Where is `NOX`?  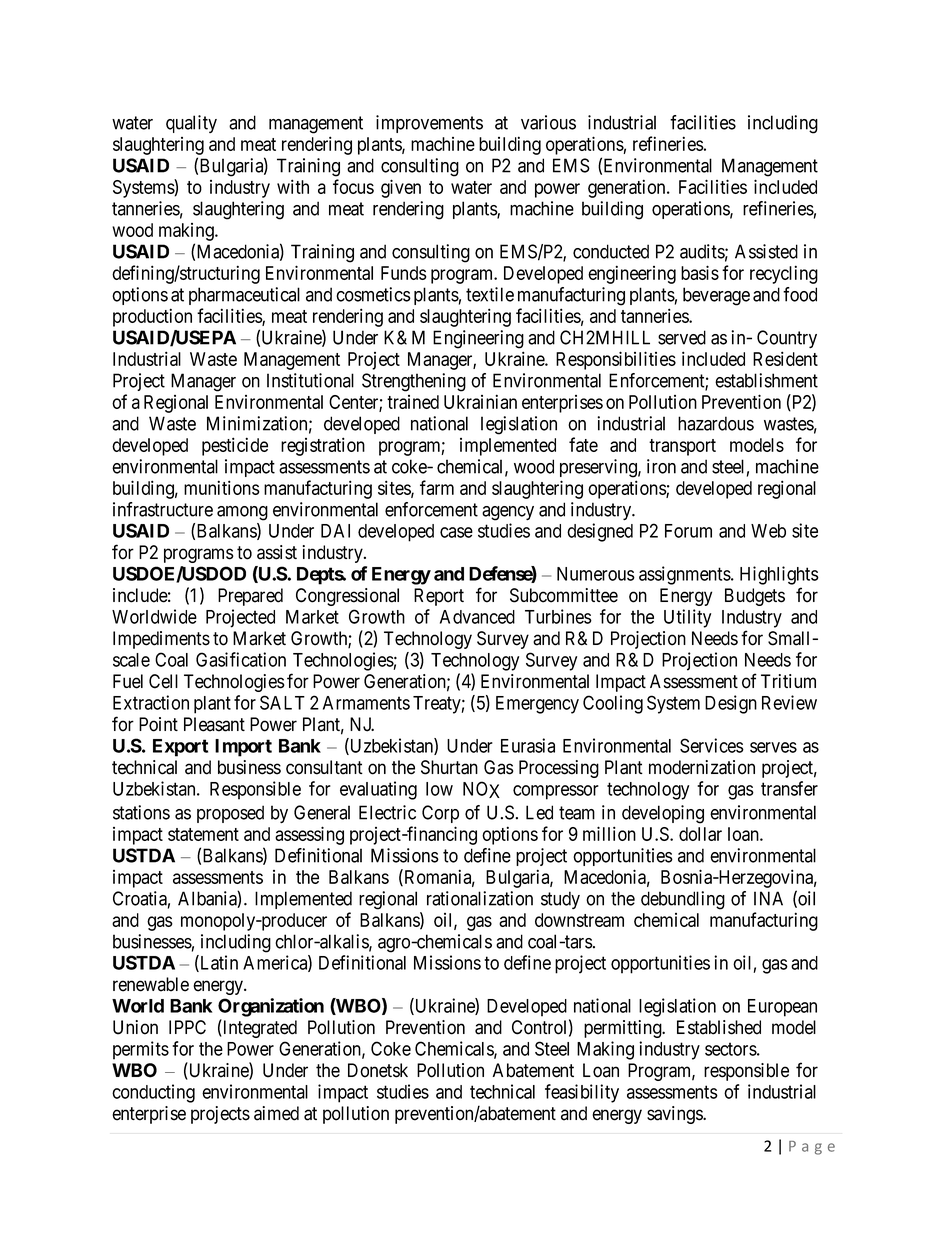 NOX is located at coordinates (481, 789).
